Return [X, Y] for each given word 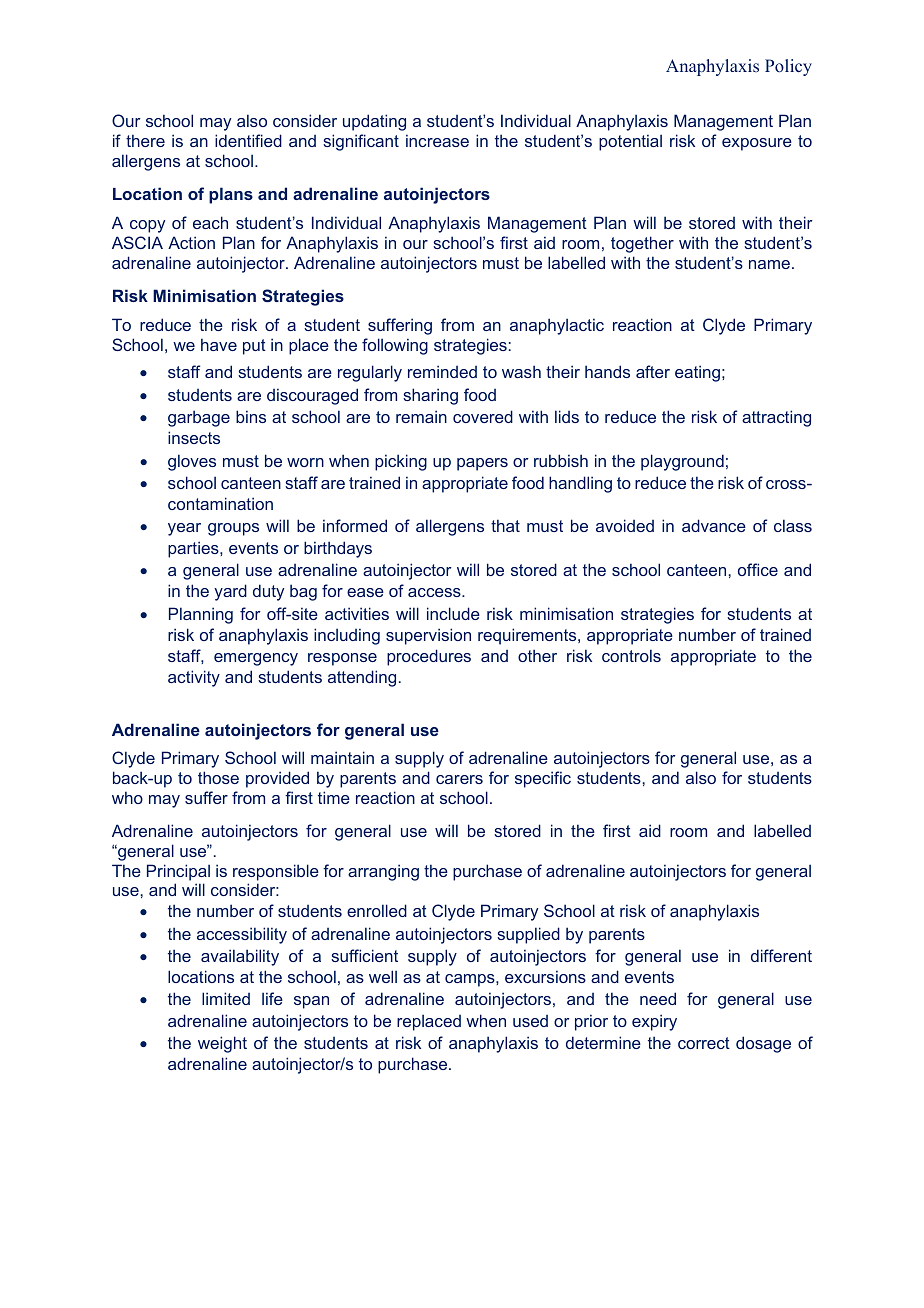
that [505, 525]
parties [194, 549]
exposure [757, 144]
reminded [442, 371]
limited [226, 998]
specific [543, 779]
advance [714, 525]
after [653, 371]
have [219, 344]
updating [374, 122]
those [218, 777]
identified [248, 140]
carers [459, 779]
